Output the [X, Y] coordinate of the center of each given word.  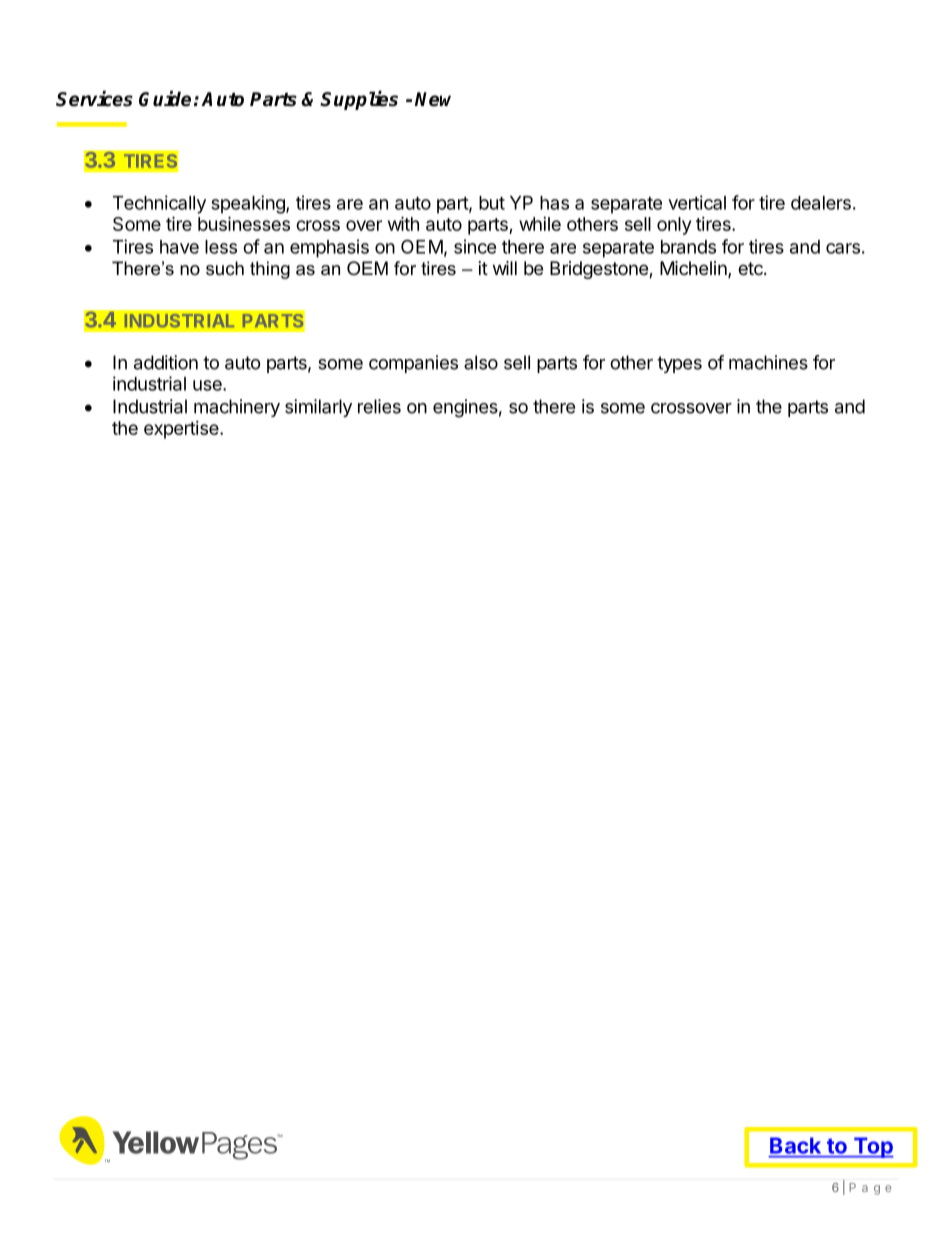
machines [768, 362]
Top [872, 1147]
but [492, 203]
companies [413, 364]
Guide [165, 99]
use [208, 385]
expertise [182, 430]
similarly [318, 408]
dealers [821, 203]
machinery [237, 408]
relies [379, 406]
